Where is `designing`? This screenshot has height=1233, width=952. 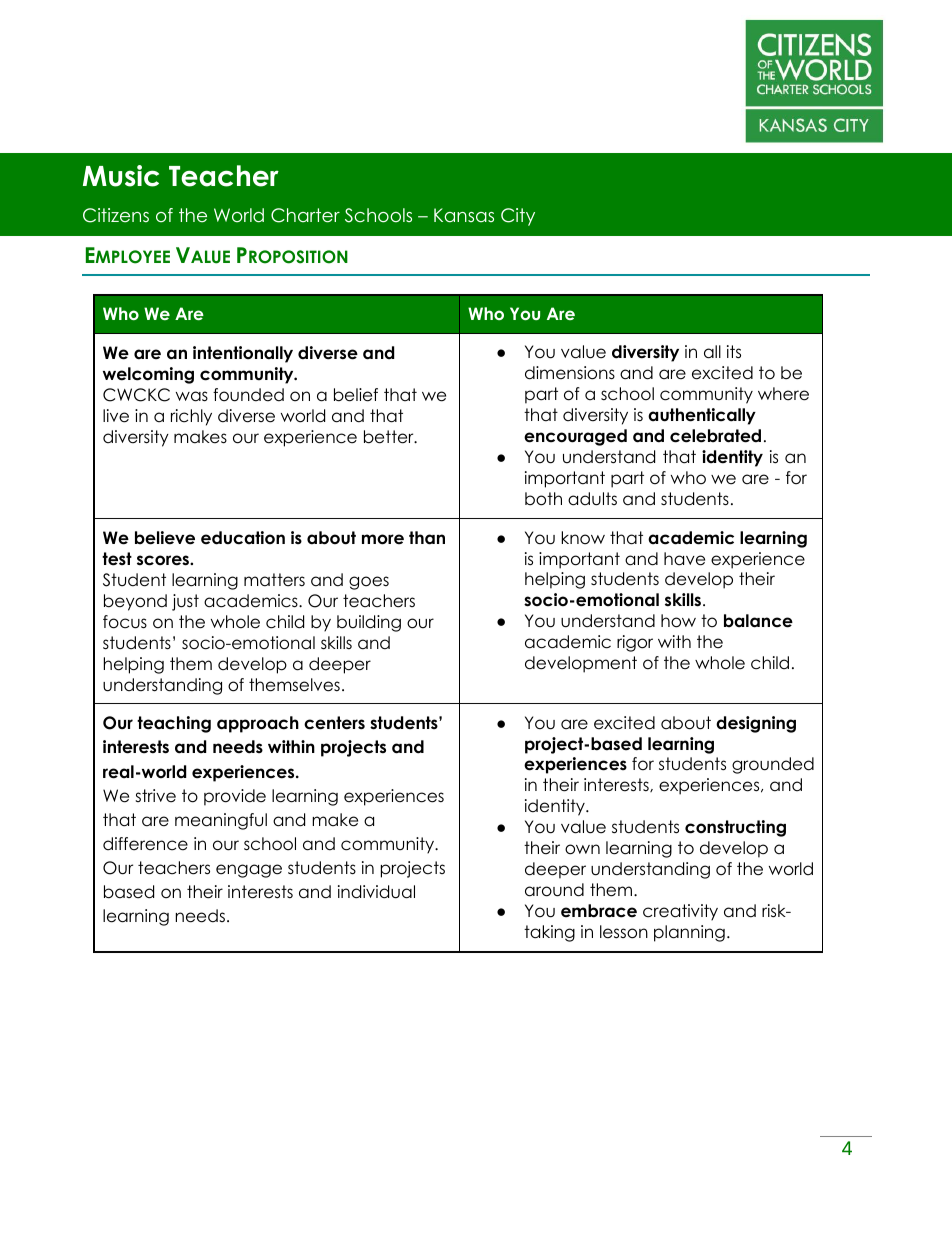
designing is located at coordinates (756, 724).
